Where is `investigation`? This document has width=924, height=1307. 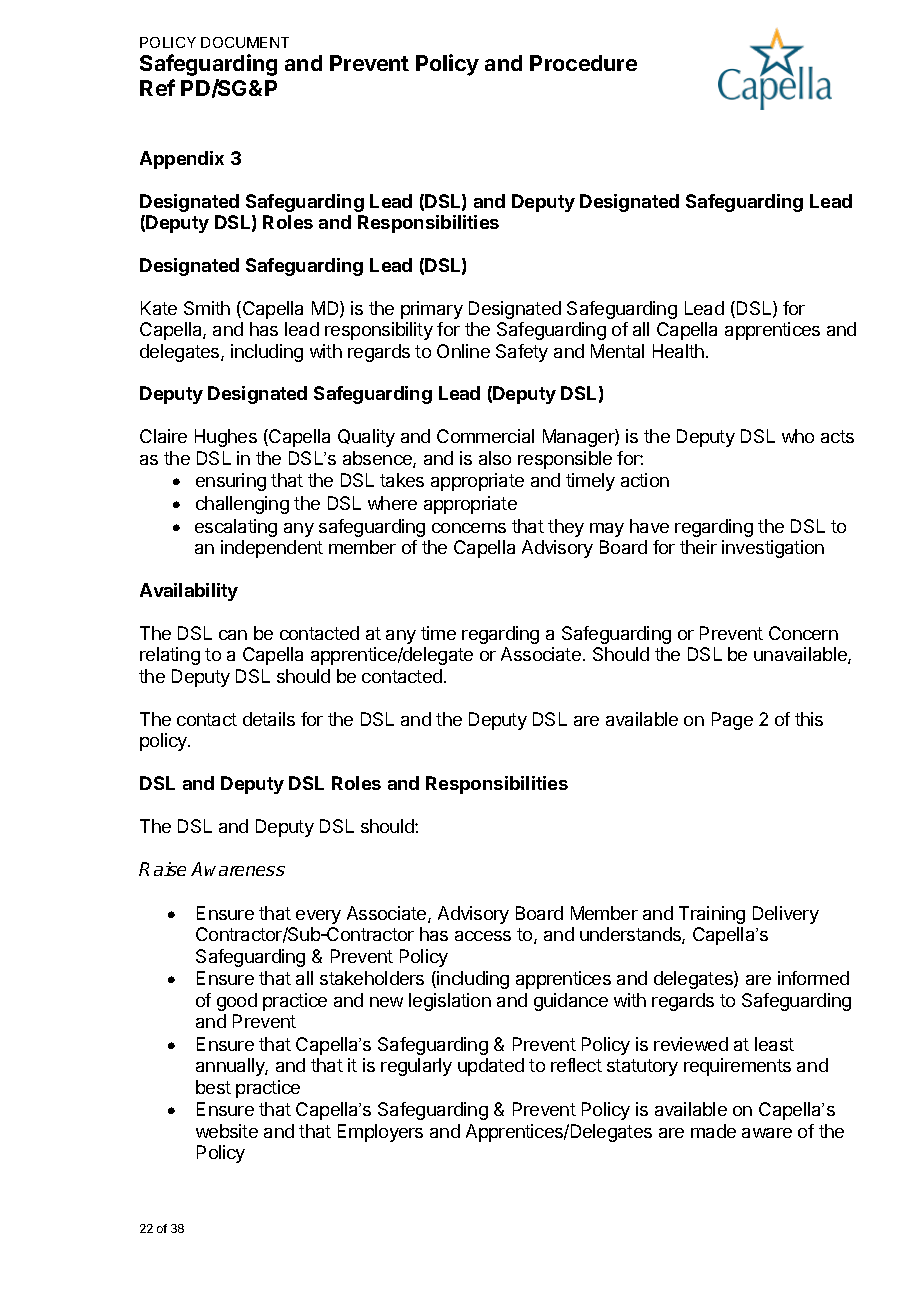 investigation is located at coordinates (773, 549).
